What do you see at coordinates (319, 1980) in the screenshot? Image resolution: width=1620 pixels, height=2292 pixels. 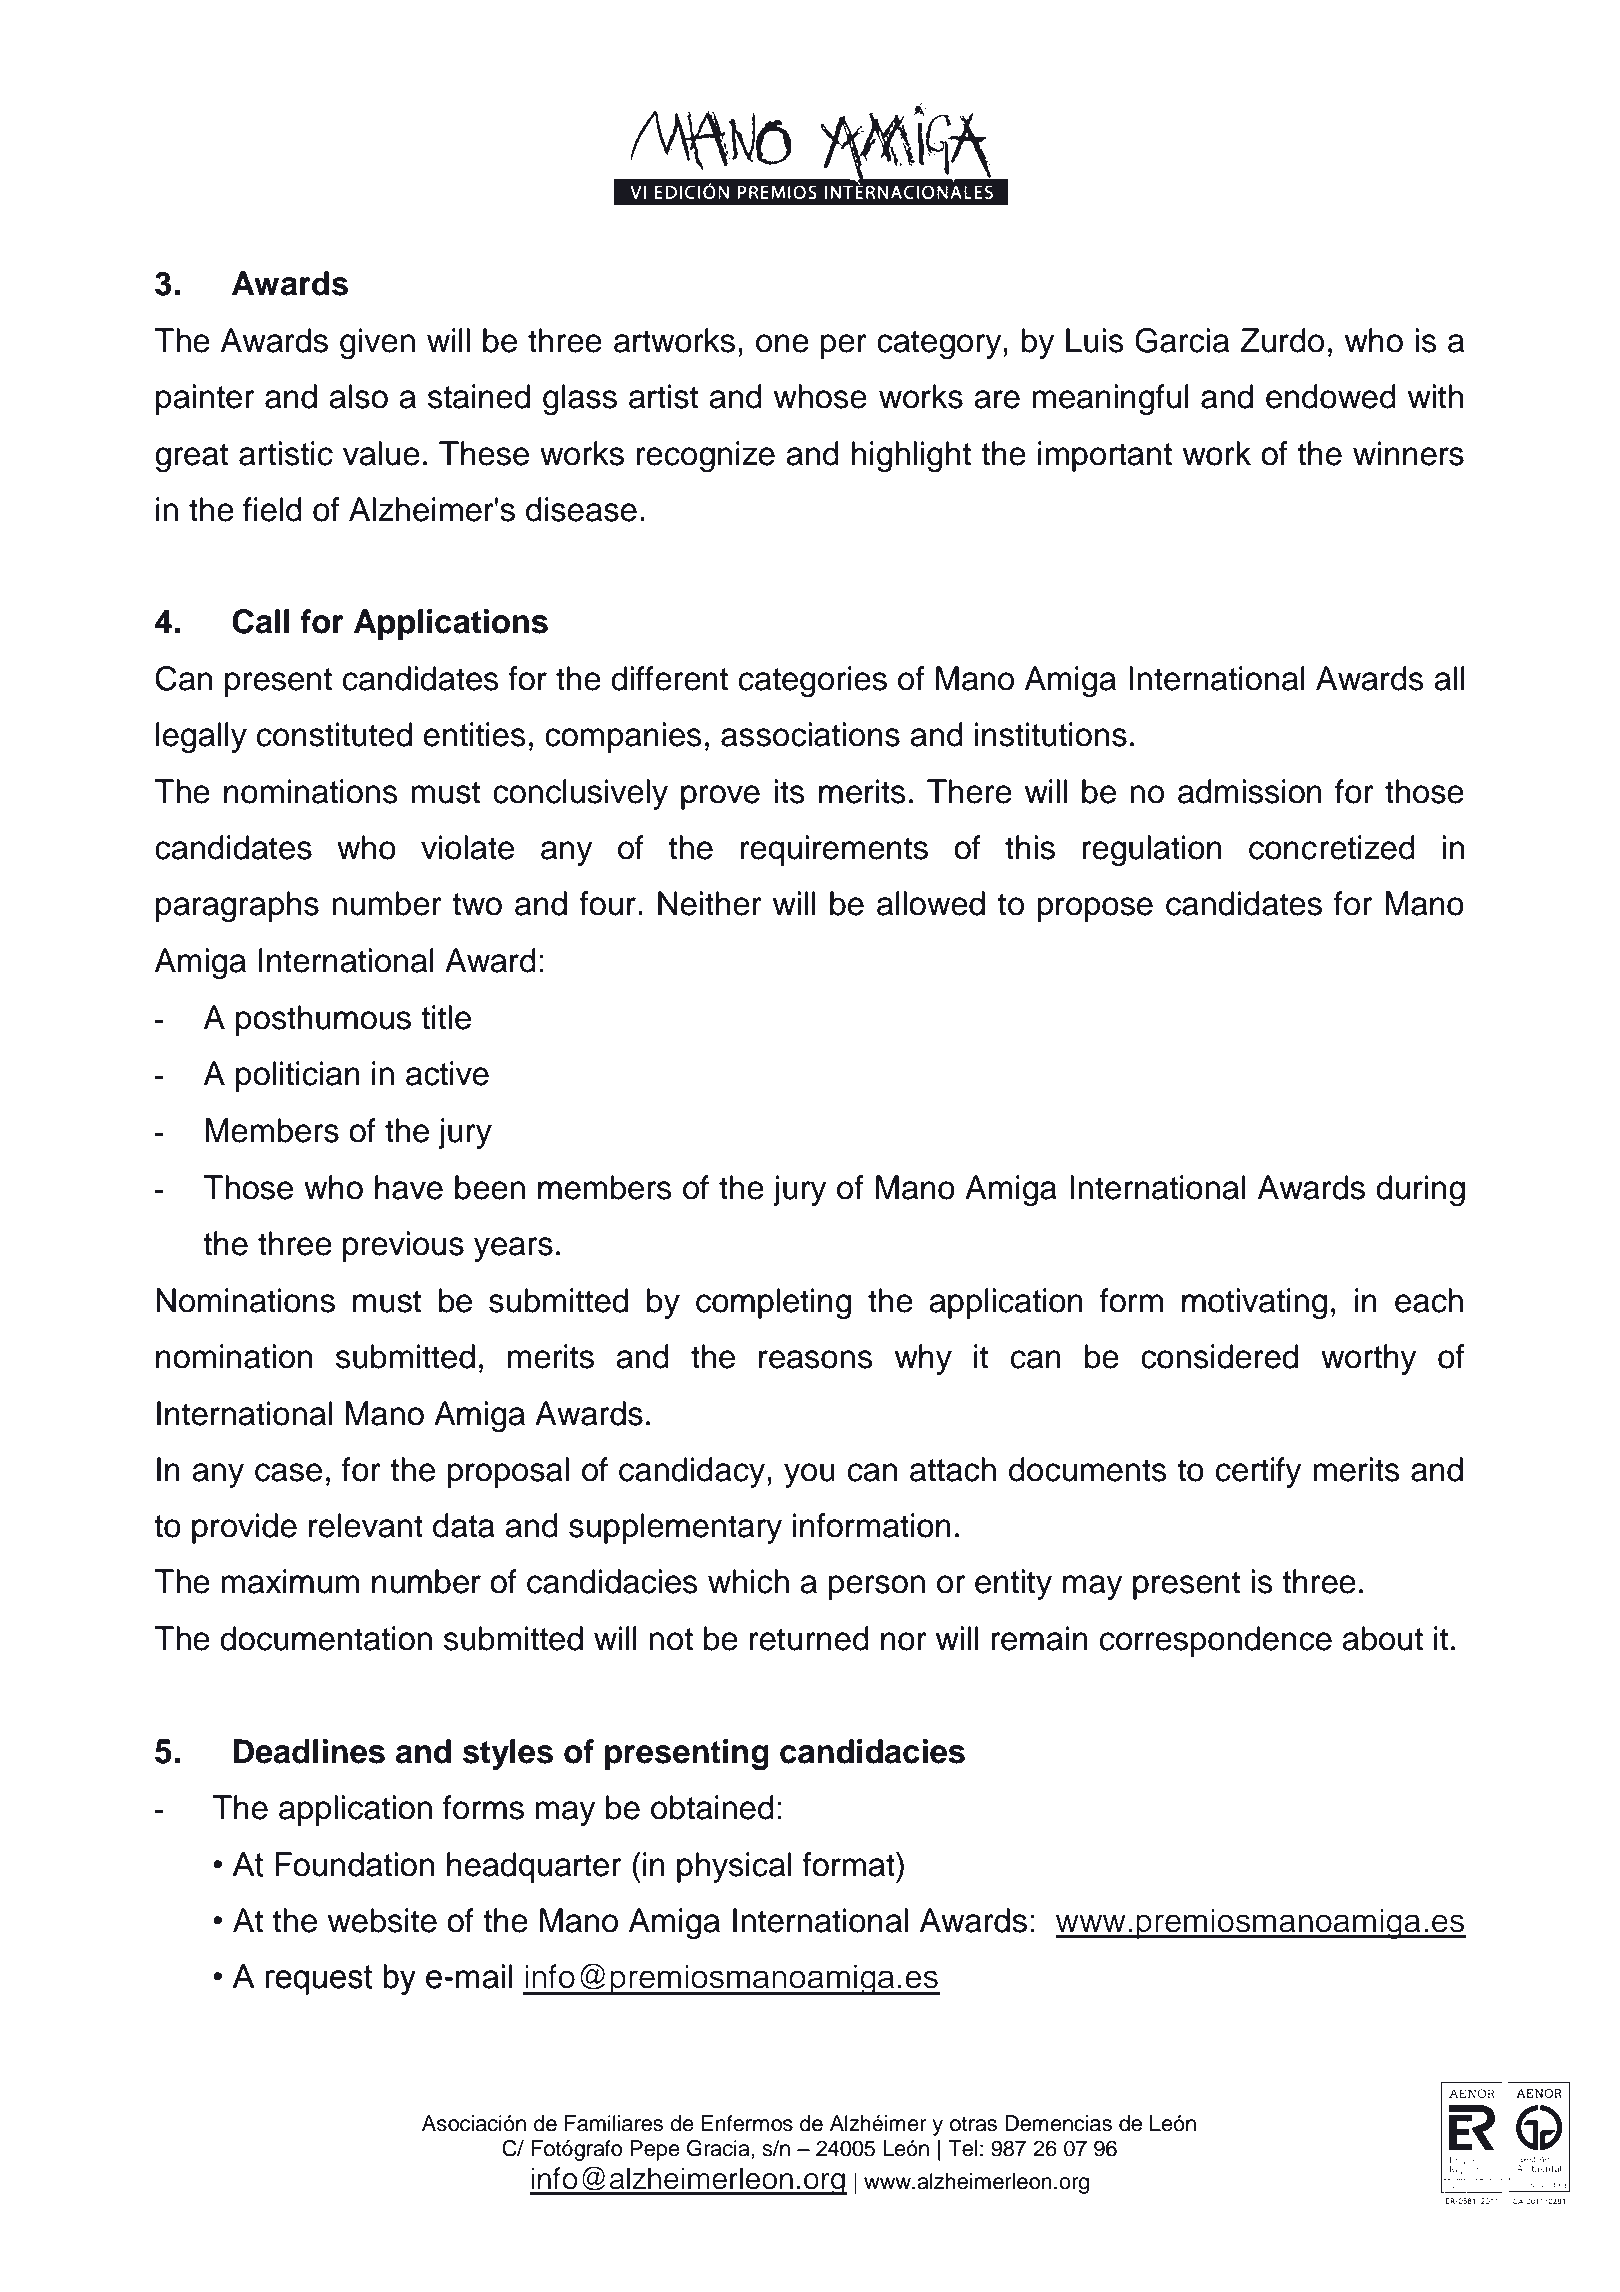 I see `request` at bounding box center [319, 1980].
